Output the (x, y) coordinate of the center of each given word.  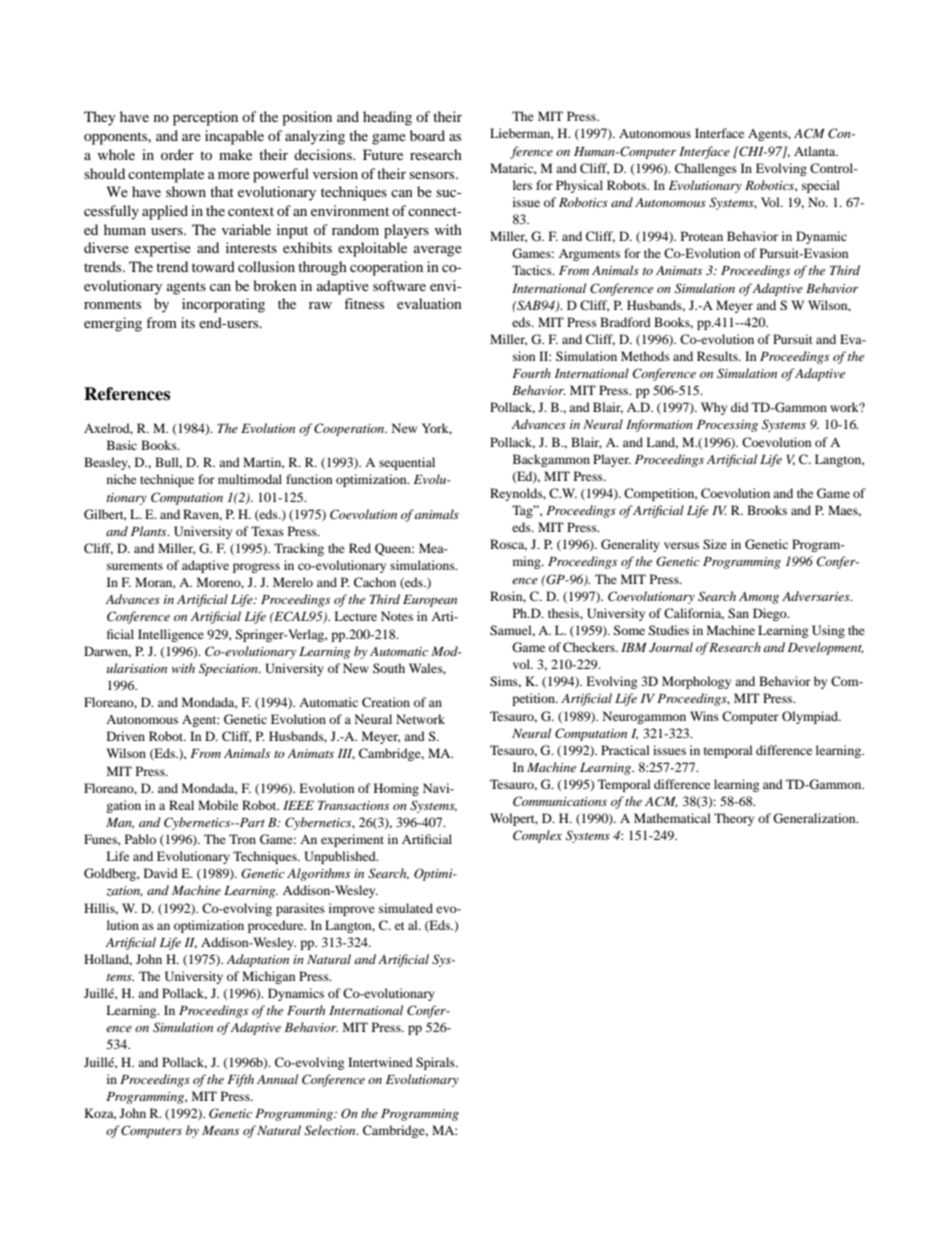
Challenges (706, 169)
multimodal (250, 479)
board (427, 135)
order (177, 154)
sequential (407, 463)
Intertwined (380, 1062)
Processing (727, 426)
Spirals (436, 1063)
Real (181, 805)
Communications (560, 801)
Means (220, 1130)
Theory (734, 819)
